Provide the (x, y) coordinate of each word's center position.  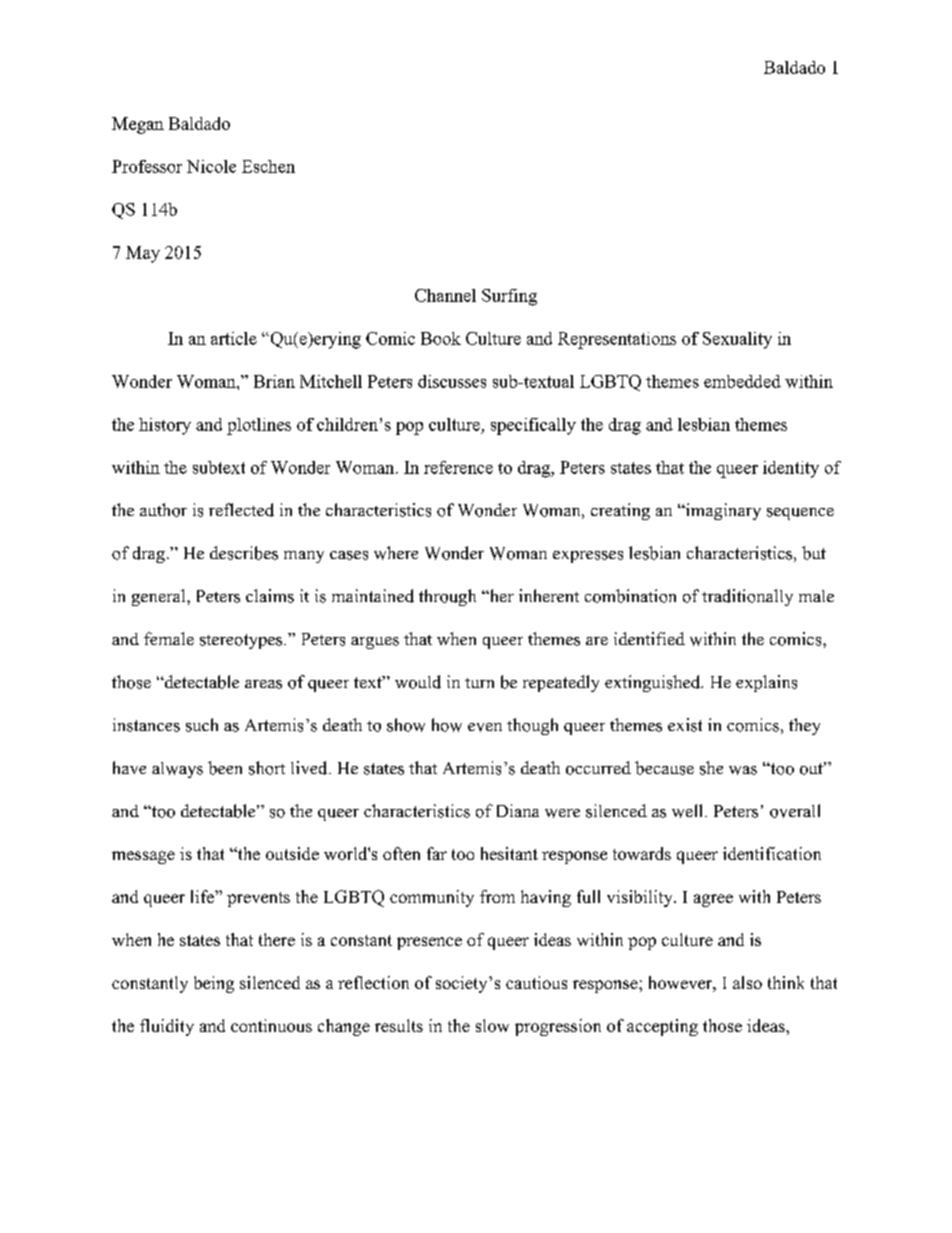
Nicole (211, 166)
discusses (452, 381)
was (743, 770)
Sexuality (737, 340)
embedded (742, 381)
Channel (445, 295)
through (447, 597)
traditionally (747, 597)
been (225, 768)
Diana (518, 810)
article (234, 338)
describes (244, 553)
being (214, 984)
